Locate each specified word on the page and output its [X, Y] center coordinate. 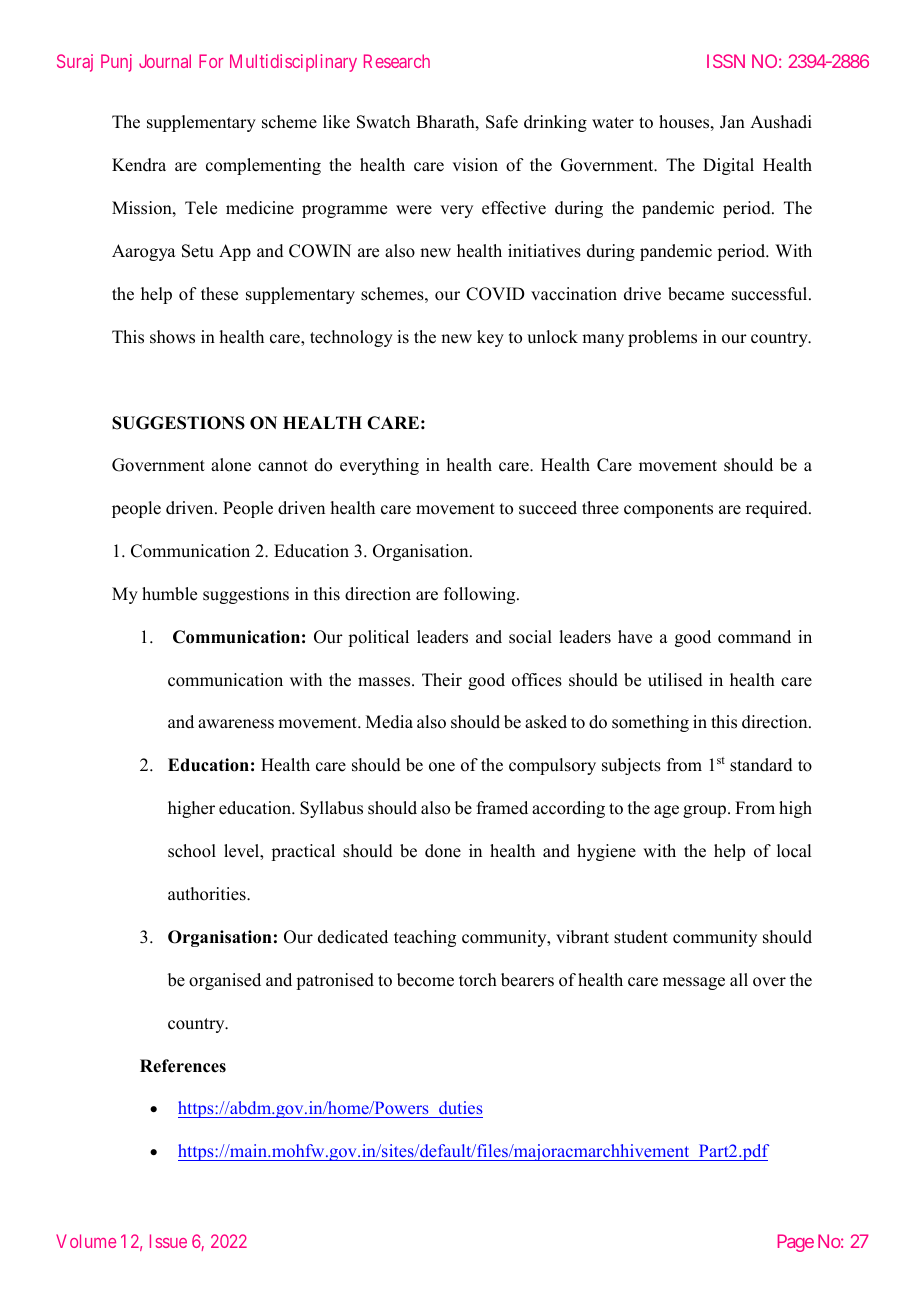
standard [761, 765]
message [694, 983]
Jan [732, 122]
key [490, 338]
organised [225, 981]
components [668, 510]
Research [397, 61]
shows [172, 337]
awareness [236, 724]
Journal [165, 61]
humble [169, 594]
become [425, 980]
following [481, 595]
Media [389, 722]
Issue [168, 1241]
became [696, 294]
